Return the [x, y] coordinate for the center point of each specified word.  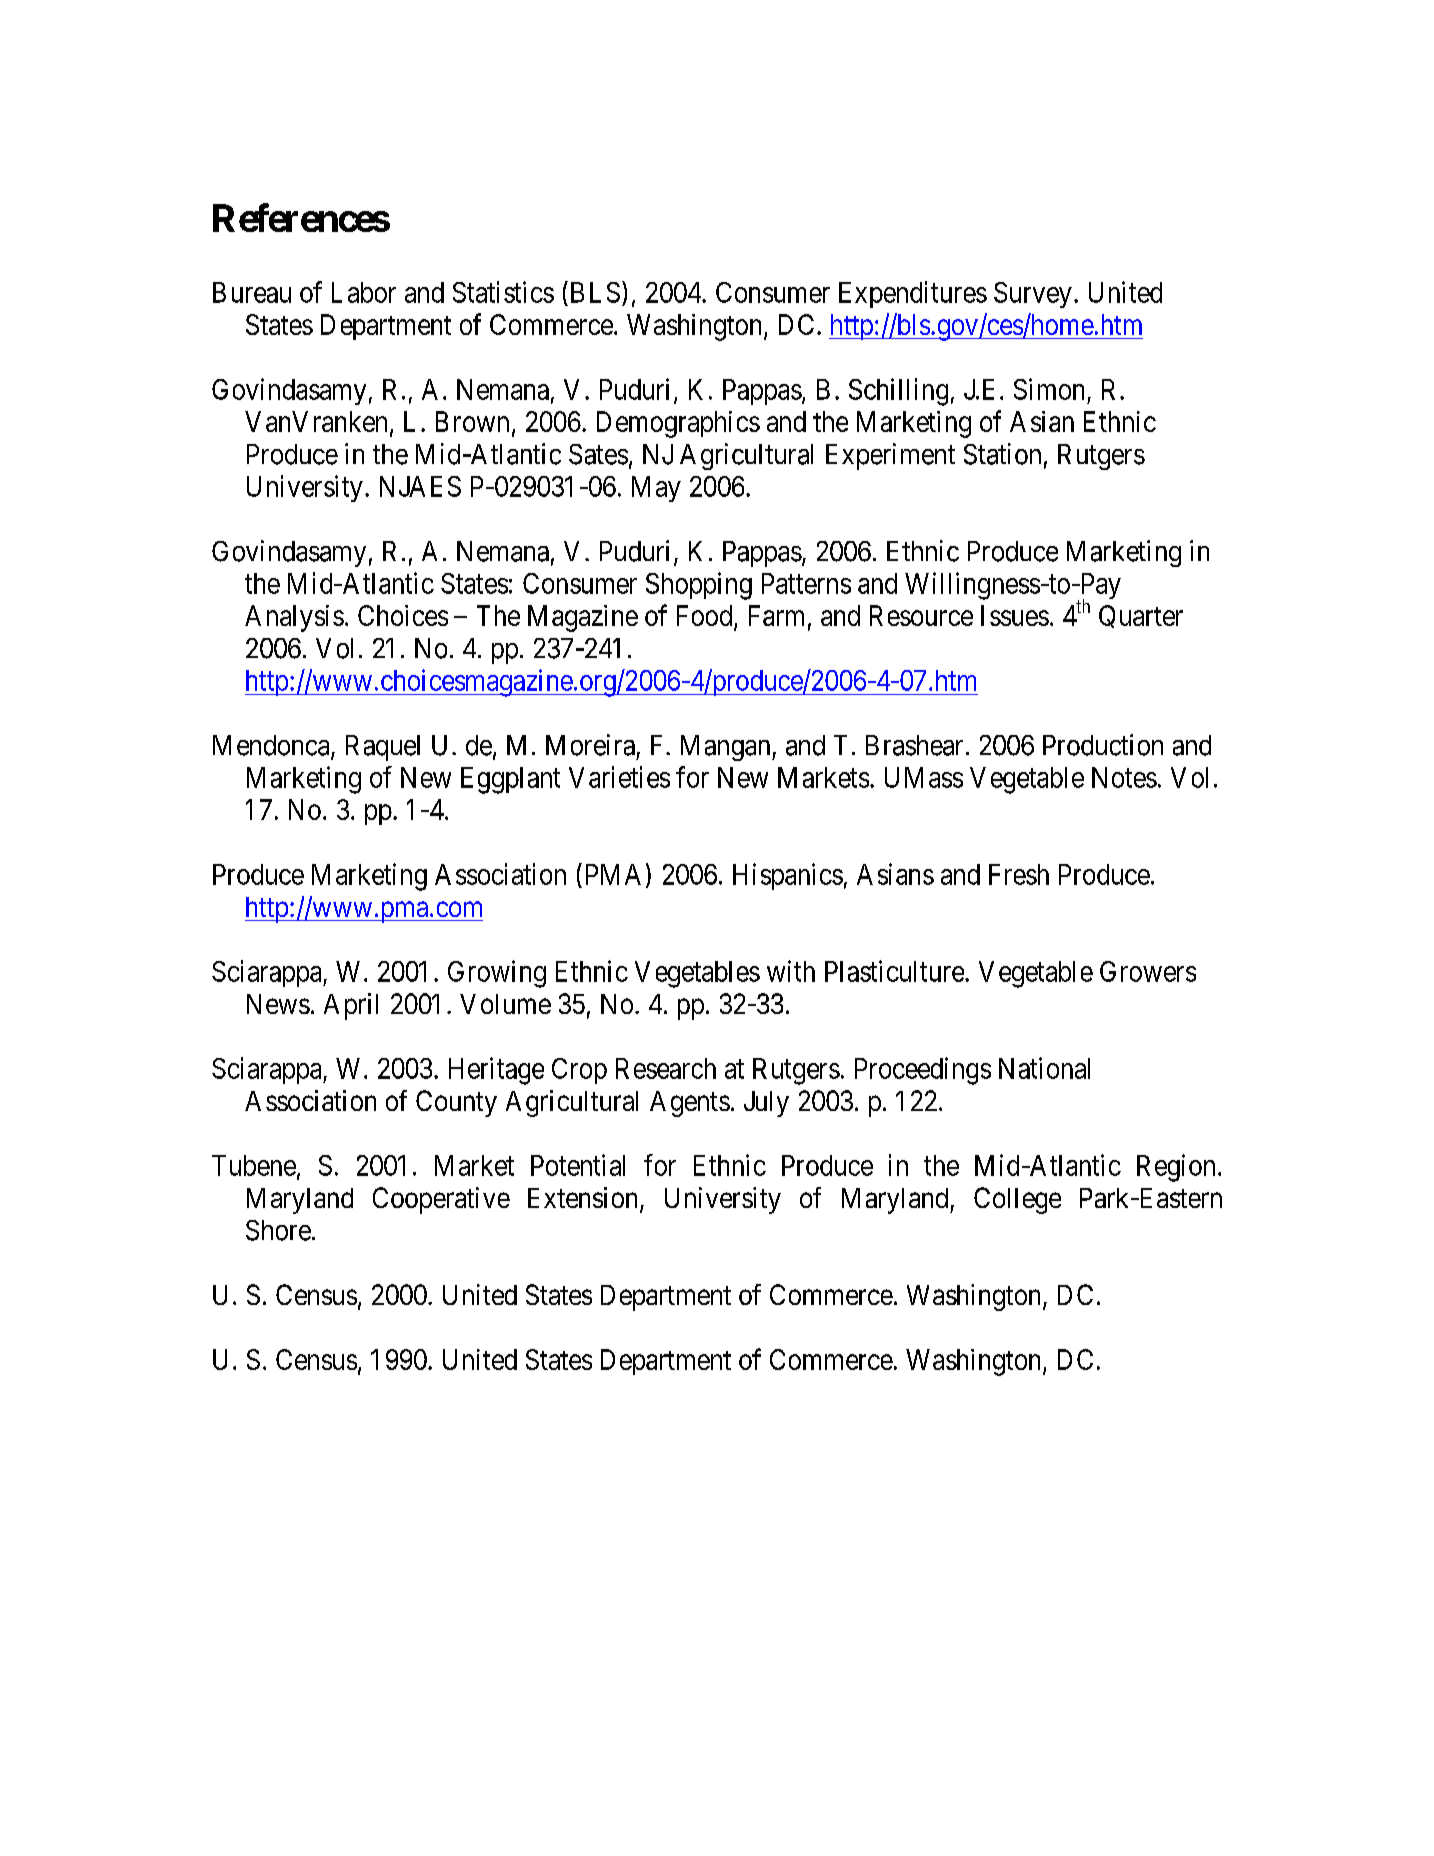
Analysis [294, 618]
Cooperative [441, 1200]
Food [706, 617]
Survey [1033, 295]
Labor [364, 292]
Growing [497, 974]
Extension [584, 1199]
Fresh [1019, 874]
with [791, 971]
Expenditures [913, 294]
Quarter [1141, 616]
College [1017, 1200]
